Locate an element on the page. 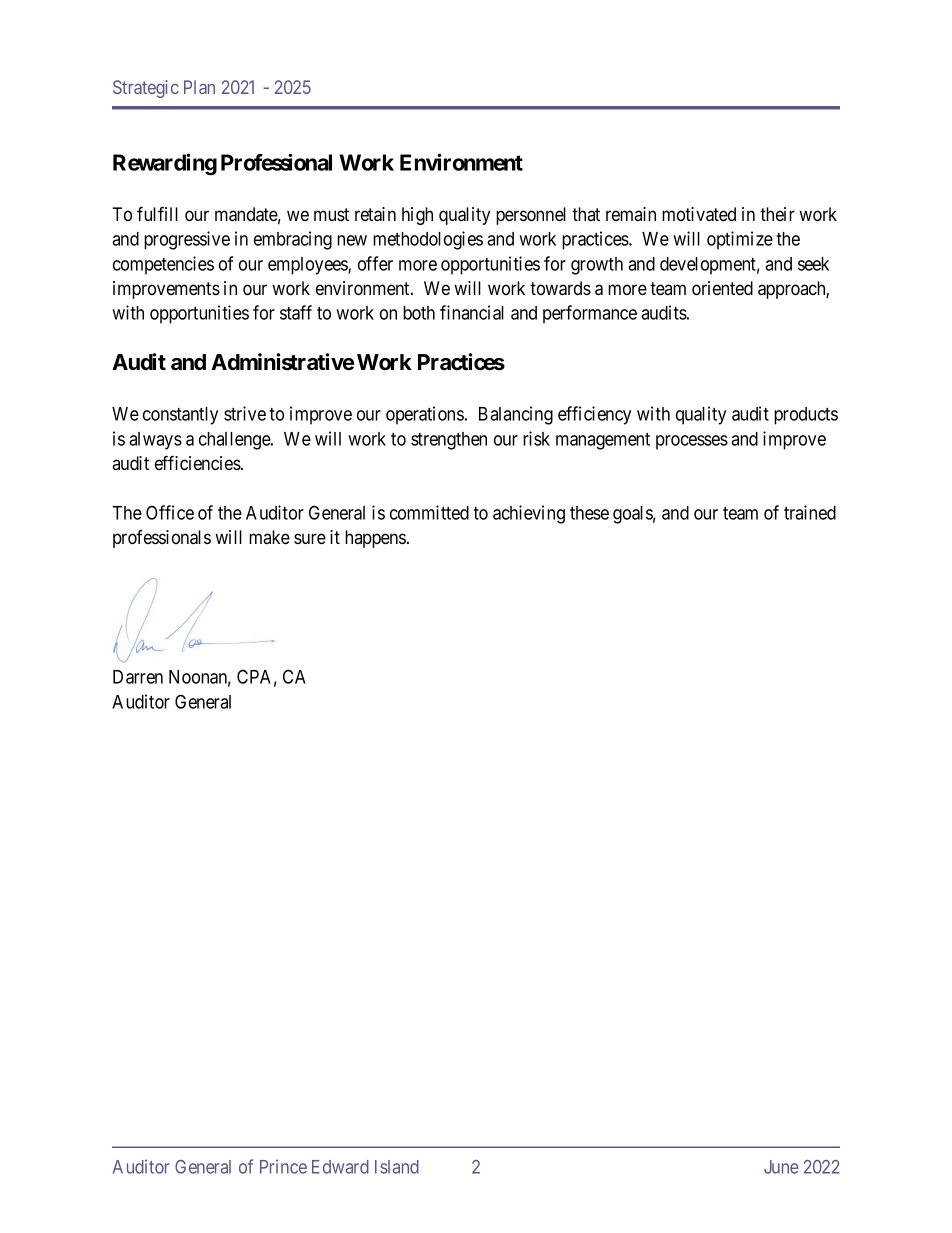 The height and width of the document is (1233, 952). motivated is located at coordinates (699, 214).
